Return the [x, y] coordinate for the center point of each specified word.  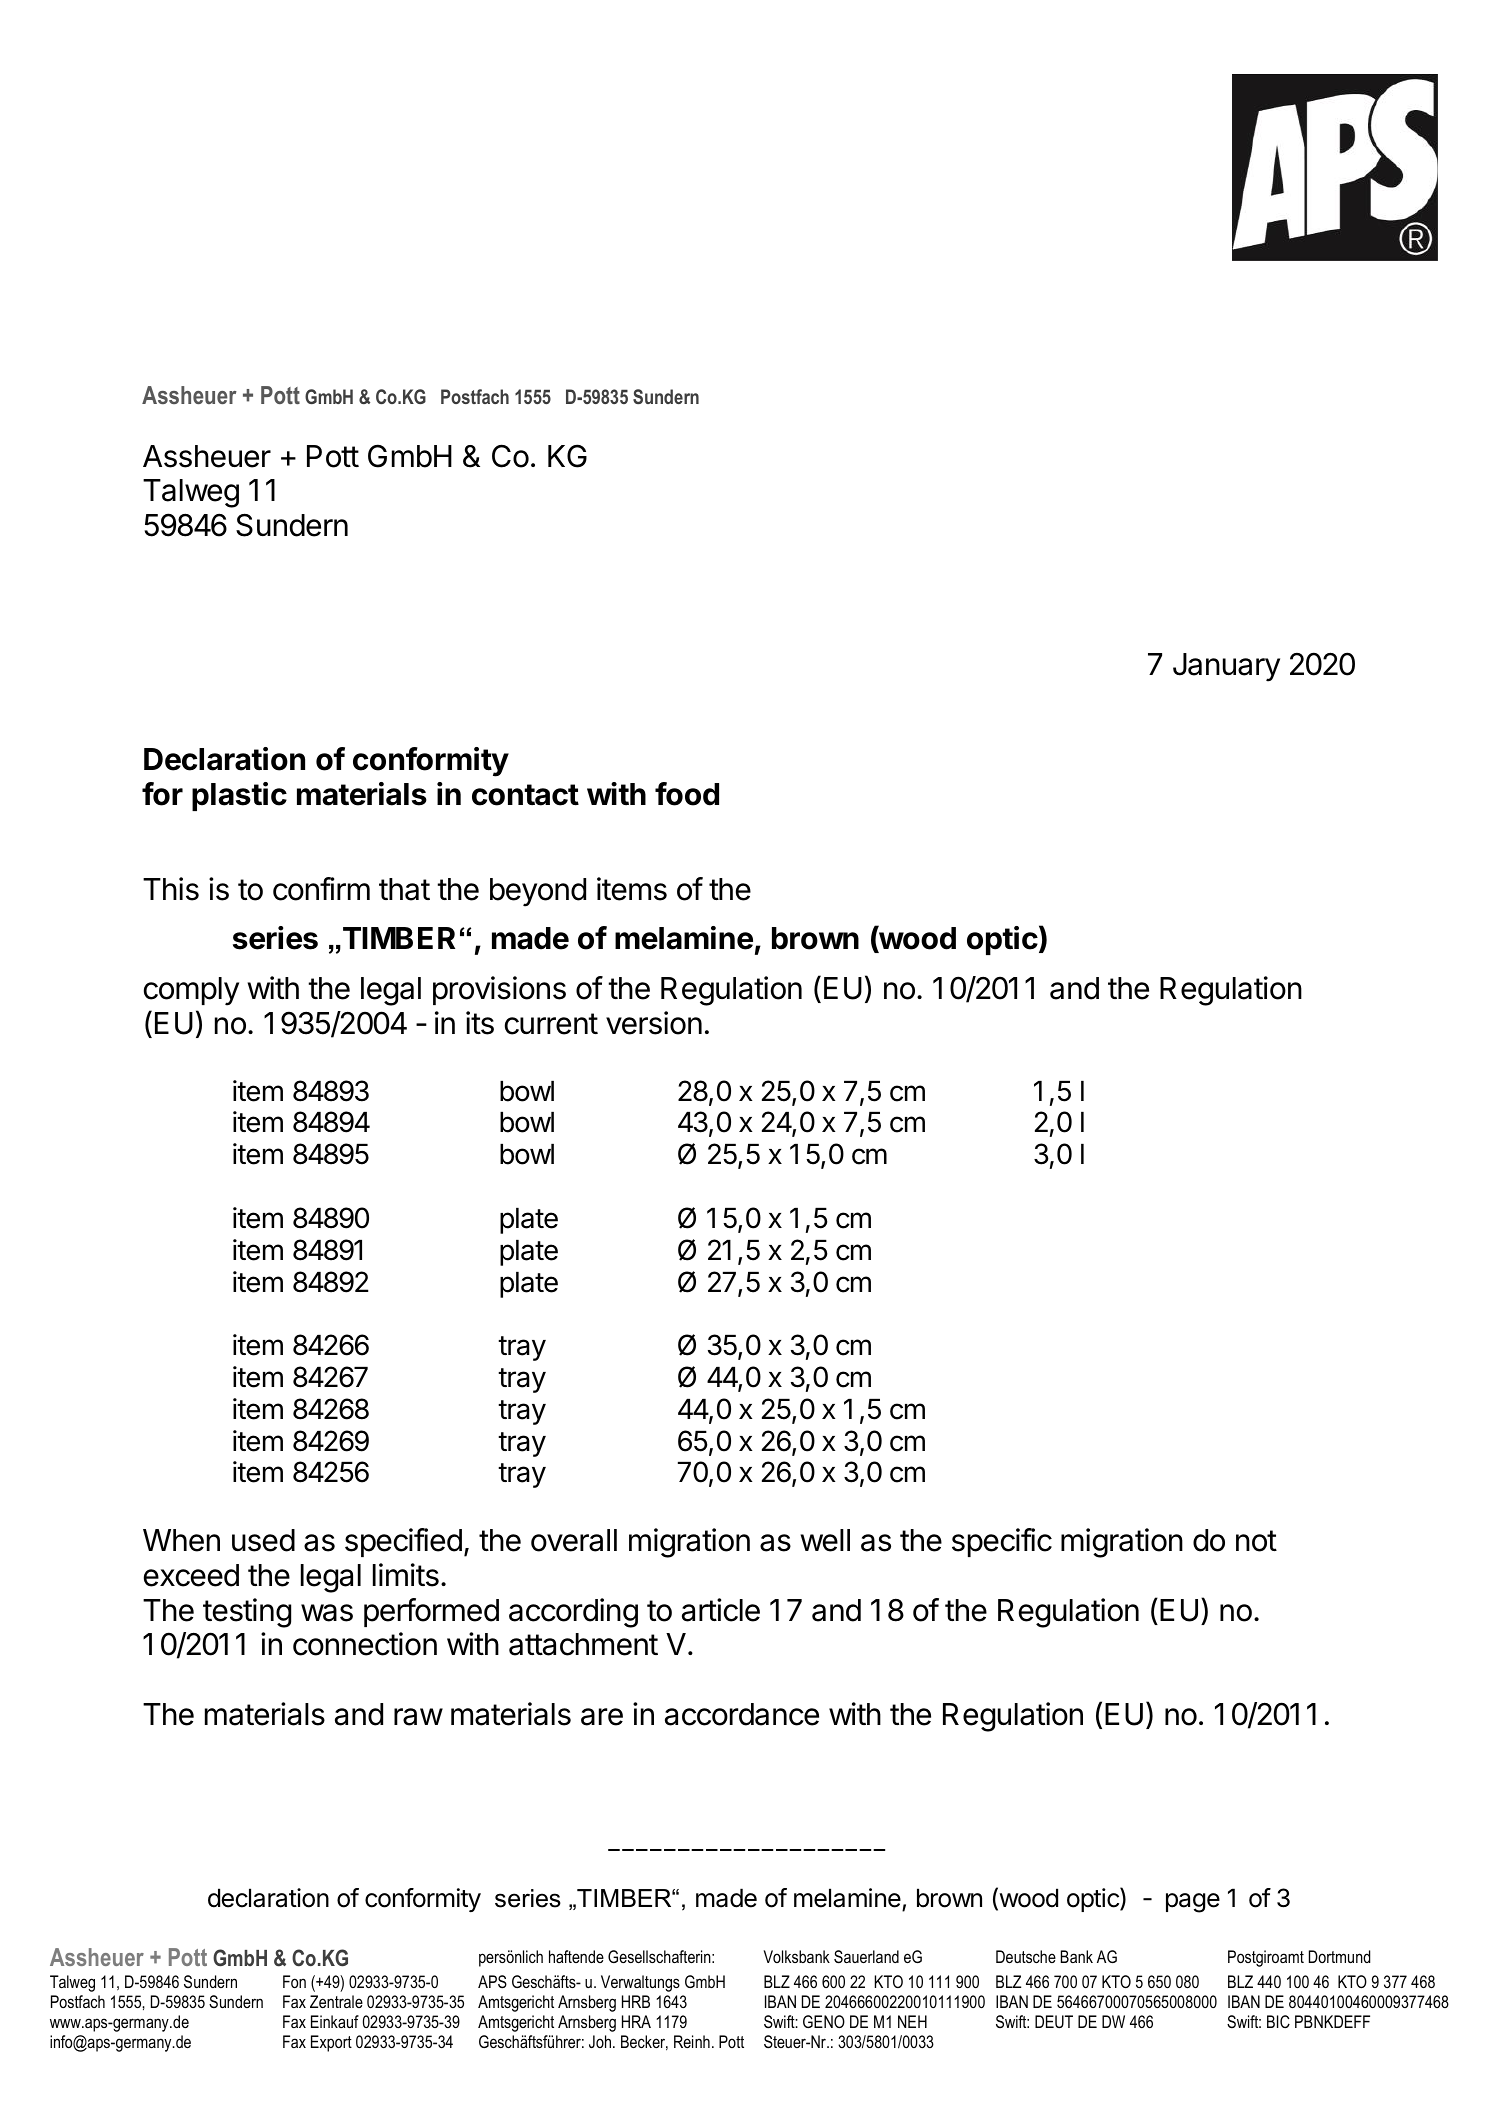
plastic [239, 796]
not [1256, 1541]
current [551, 1024]
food [687, 794]
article [721, 1610]
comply [191, 991]
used [263, 1540]
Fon [294, 1981]
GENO [824, 2021]
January [1226, 667]
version [654, 1023]
